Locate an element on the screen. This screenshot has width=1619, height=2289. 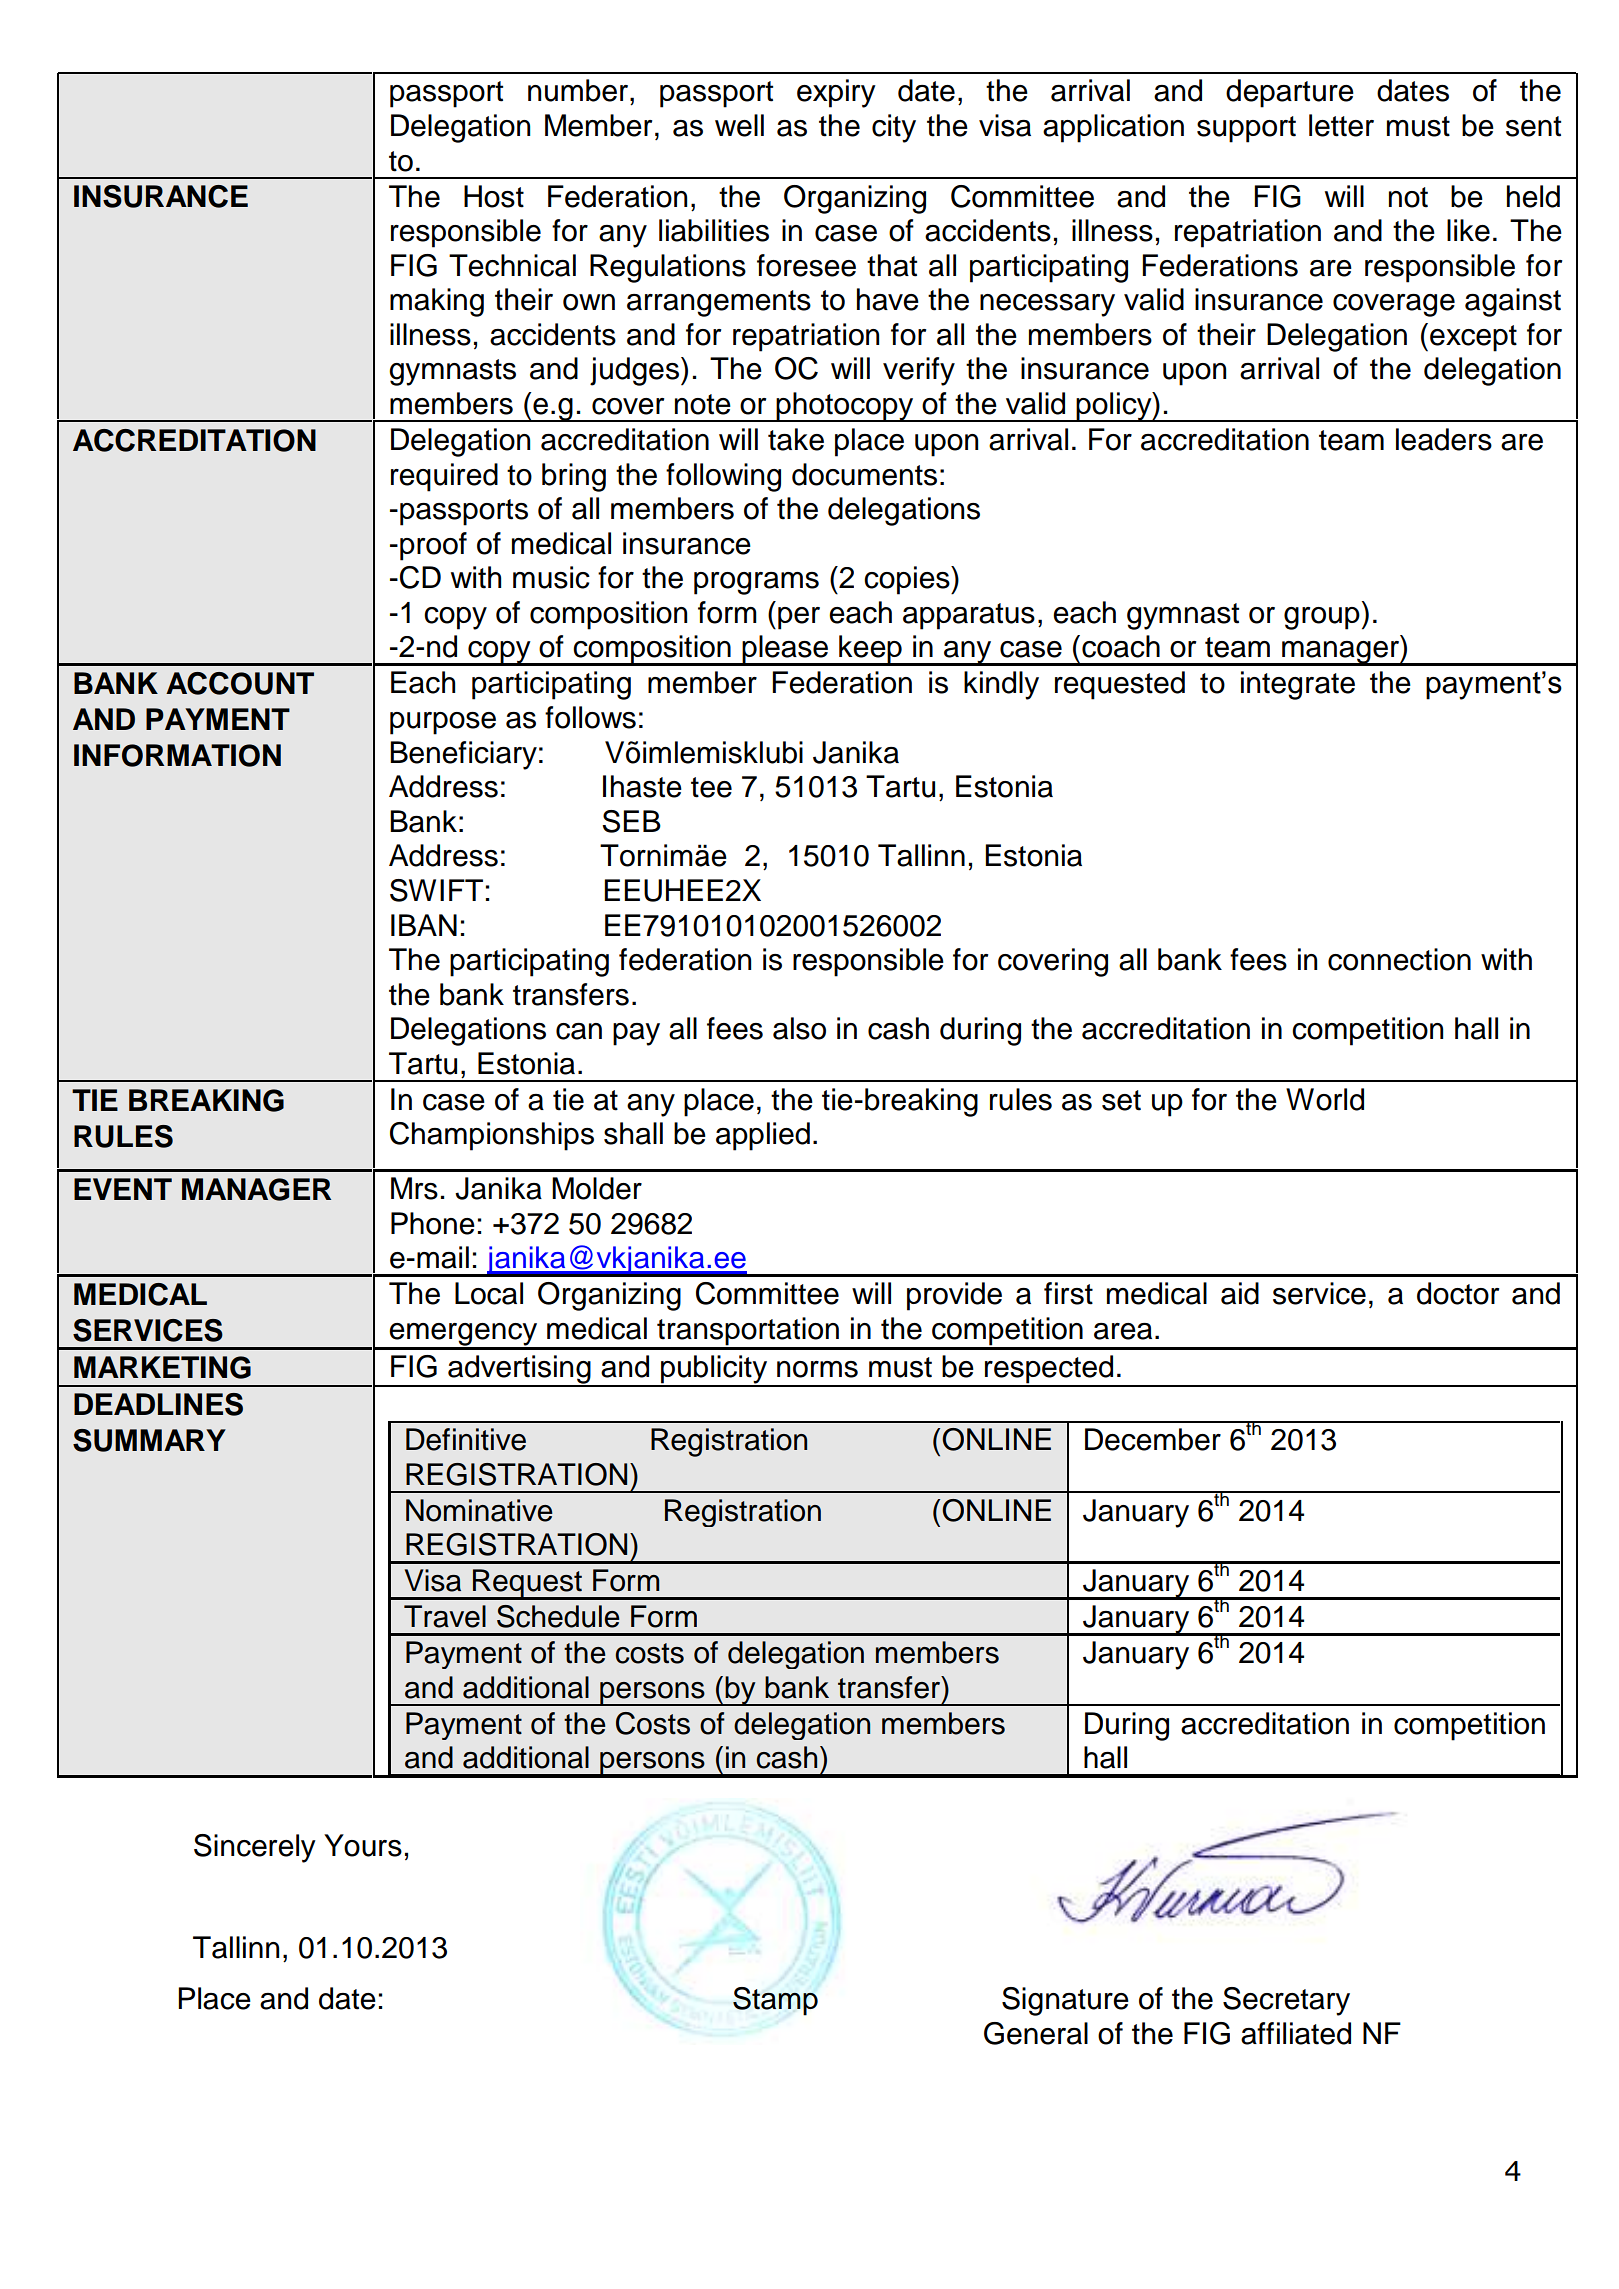
Travel is located at coordinates (445, 1616).
